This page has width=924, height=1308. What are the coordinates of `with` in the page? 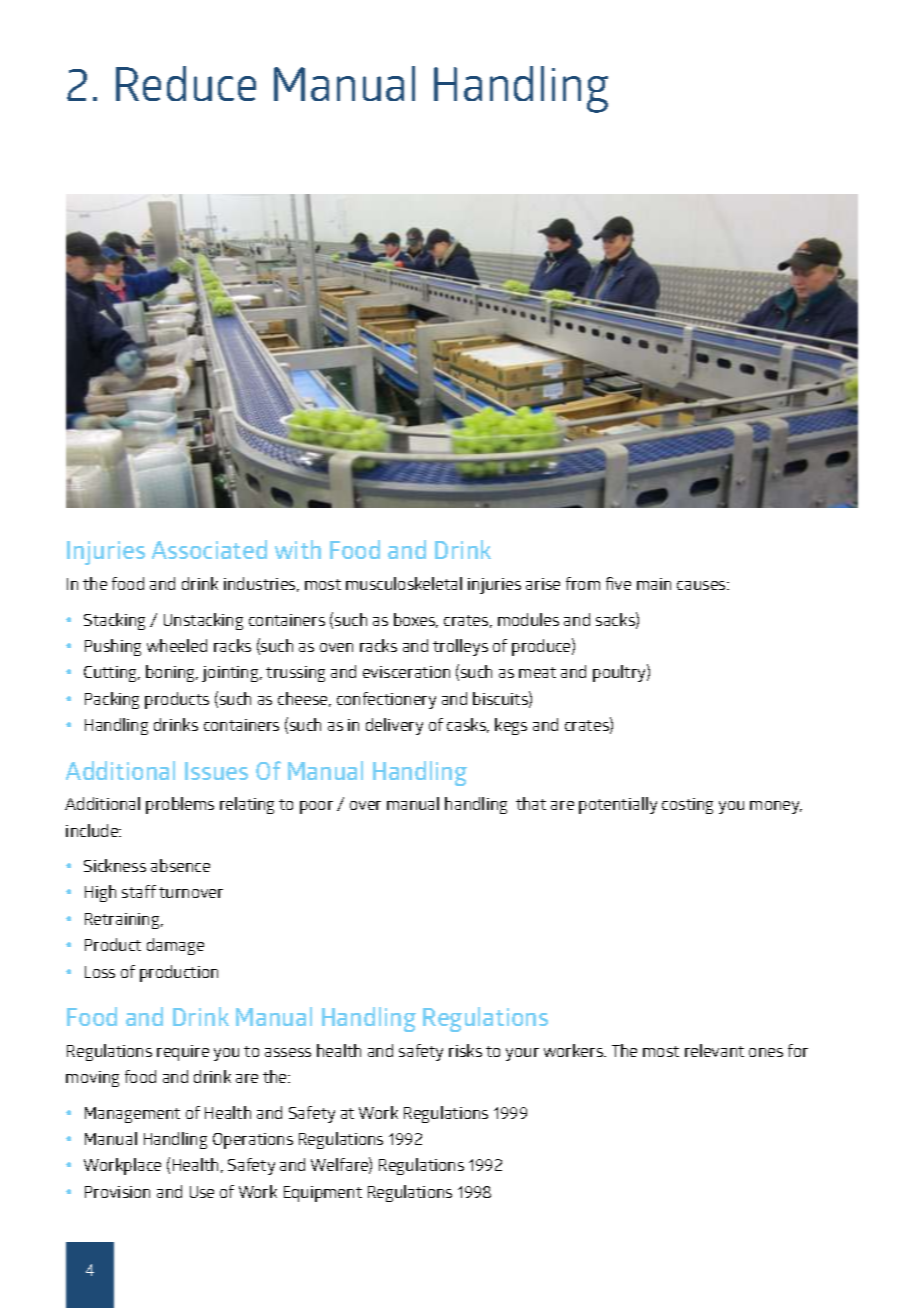 It's located at (298, 549).
